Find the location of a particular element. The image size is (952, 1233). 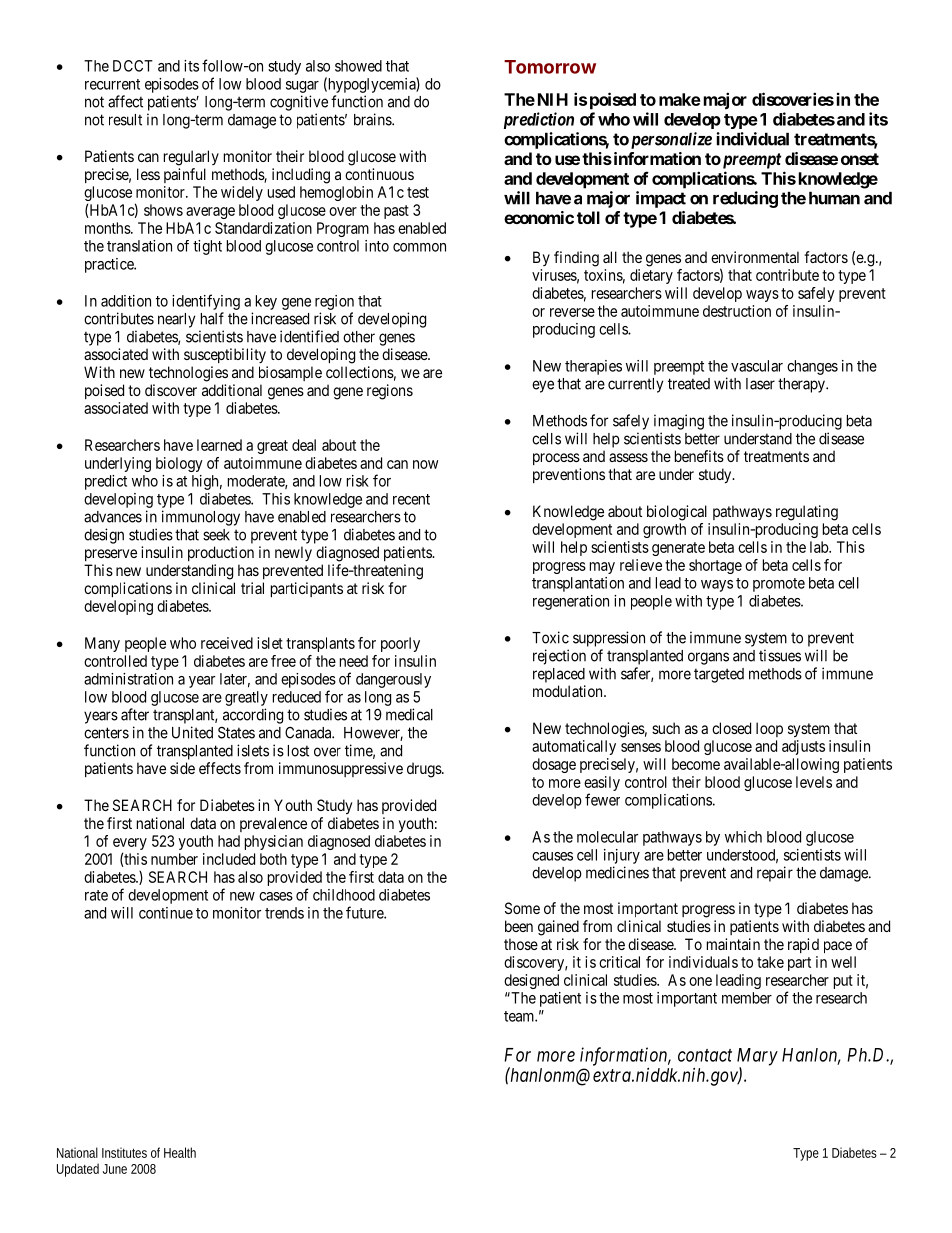

Tomorrow is located at coordinates (550, 67).
